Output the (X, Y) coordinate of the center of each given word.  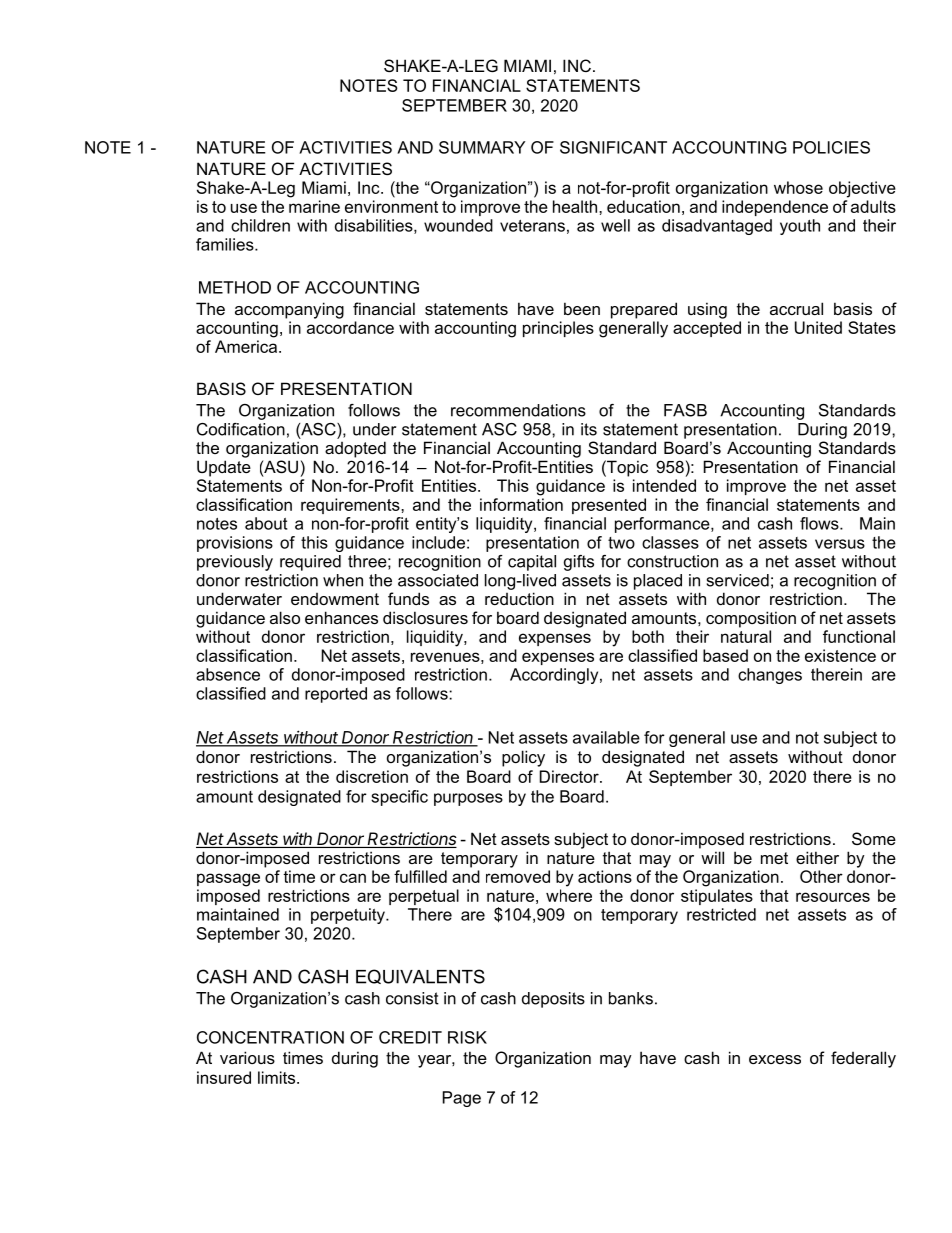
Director (570, 776)
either (817, 857)
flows (820, 523)
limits (278, 1077)
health (576, 206)
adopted (355, 449)
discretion (372, 776)
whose (798, 187)
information (521, 504)
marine (314, 206)
